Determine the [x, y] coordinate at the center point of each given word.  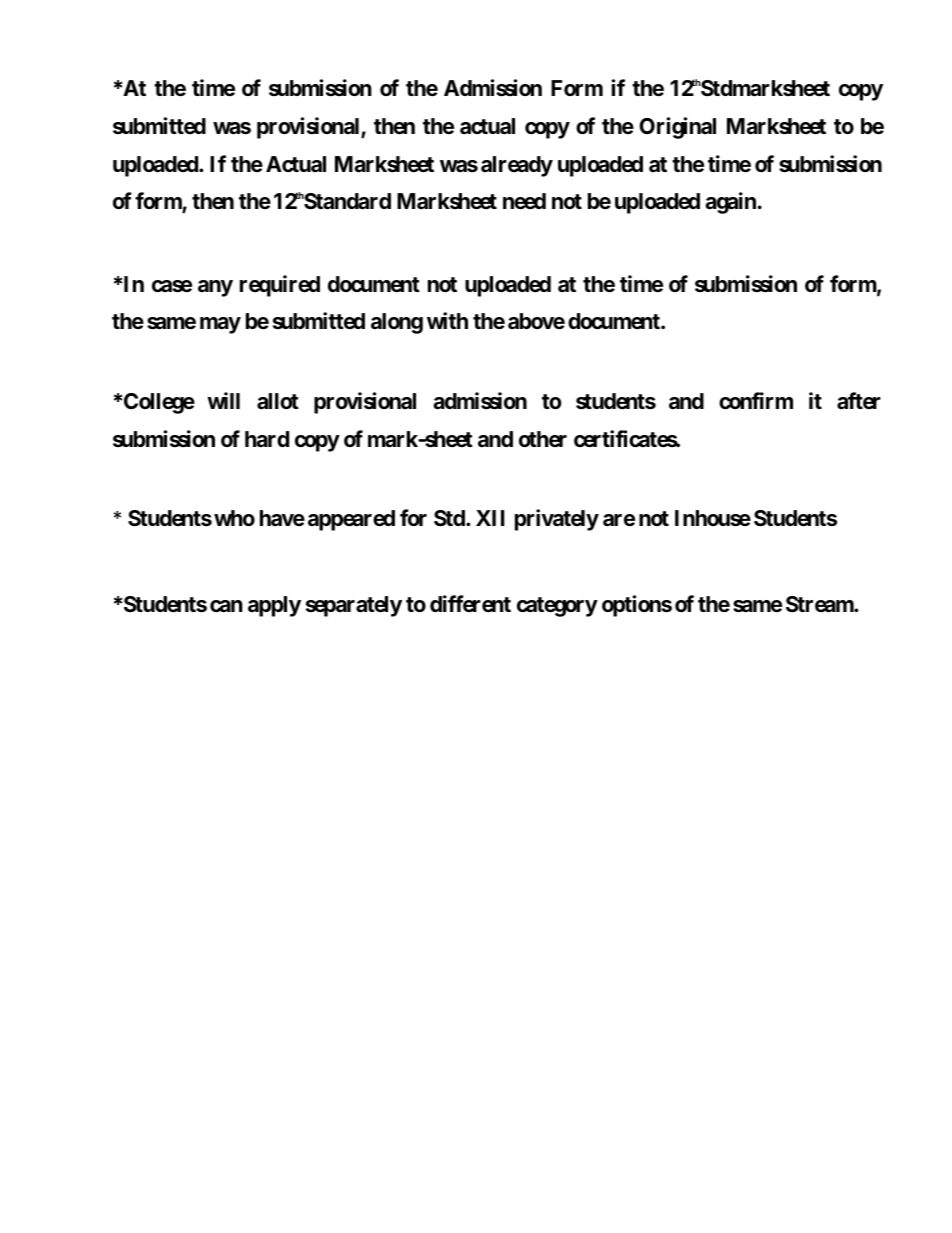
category [557, 607]
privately [557, 520]
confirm [756, 401]
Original [677, 128]
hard [267, 439]
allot [278, 401]
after [859, 401]
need [524, 201]
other [543, 439]
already [517, 166]
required [280, 286]
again [730, 203]
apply [274, 606]
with [447, 320]
